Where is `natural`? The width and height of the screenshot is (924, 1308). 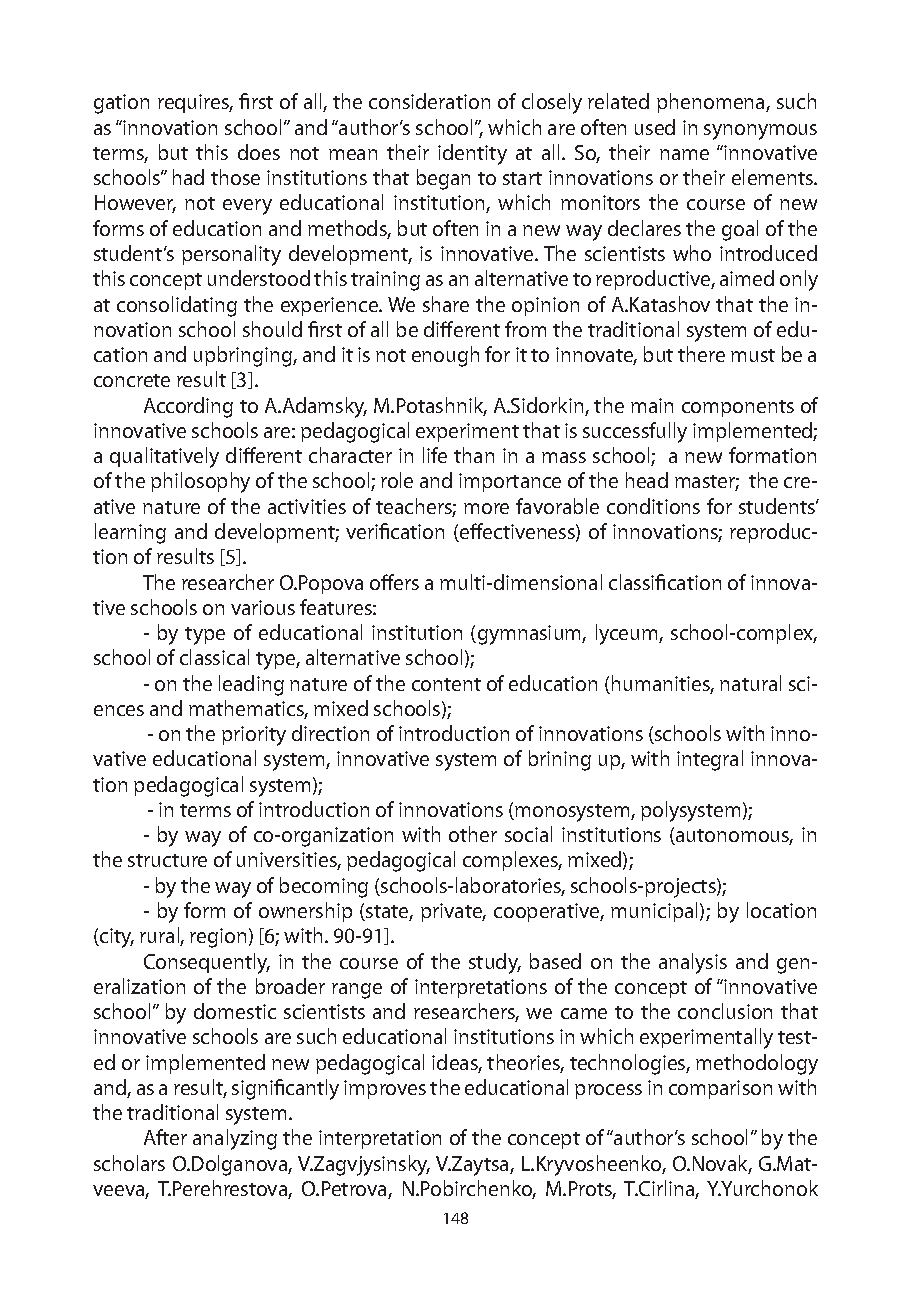 natural is located at coordinates (750, 683).
